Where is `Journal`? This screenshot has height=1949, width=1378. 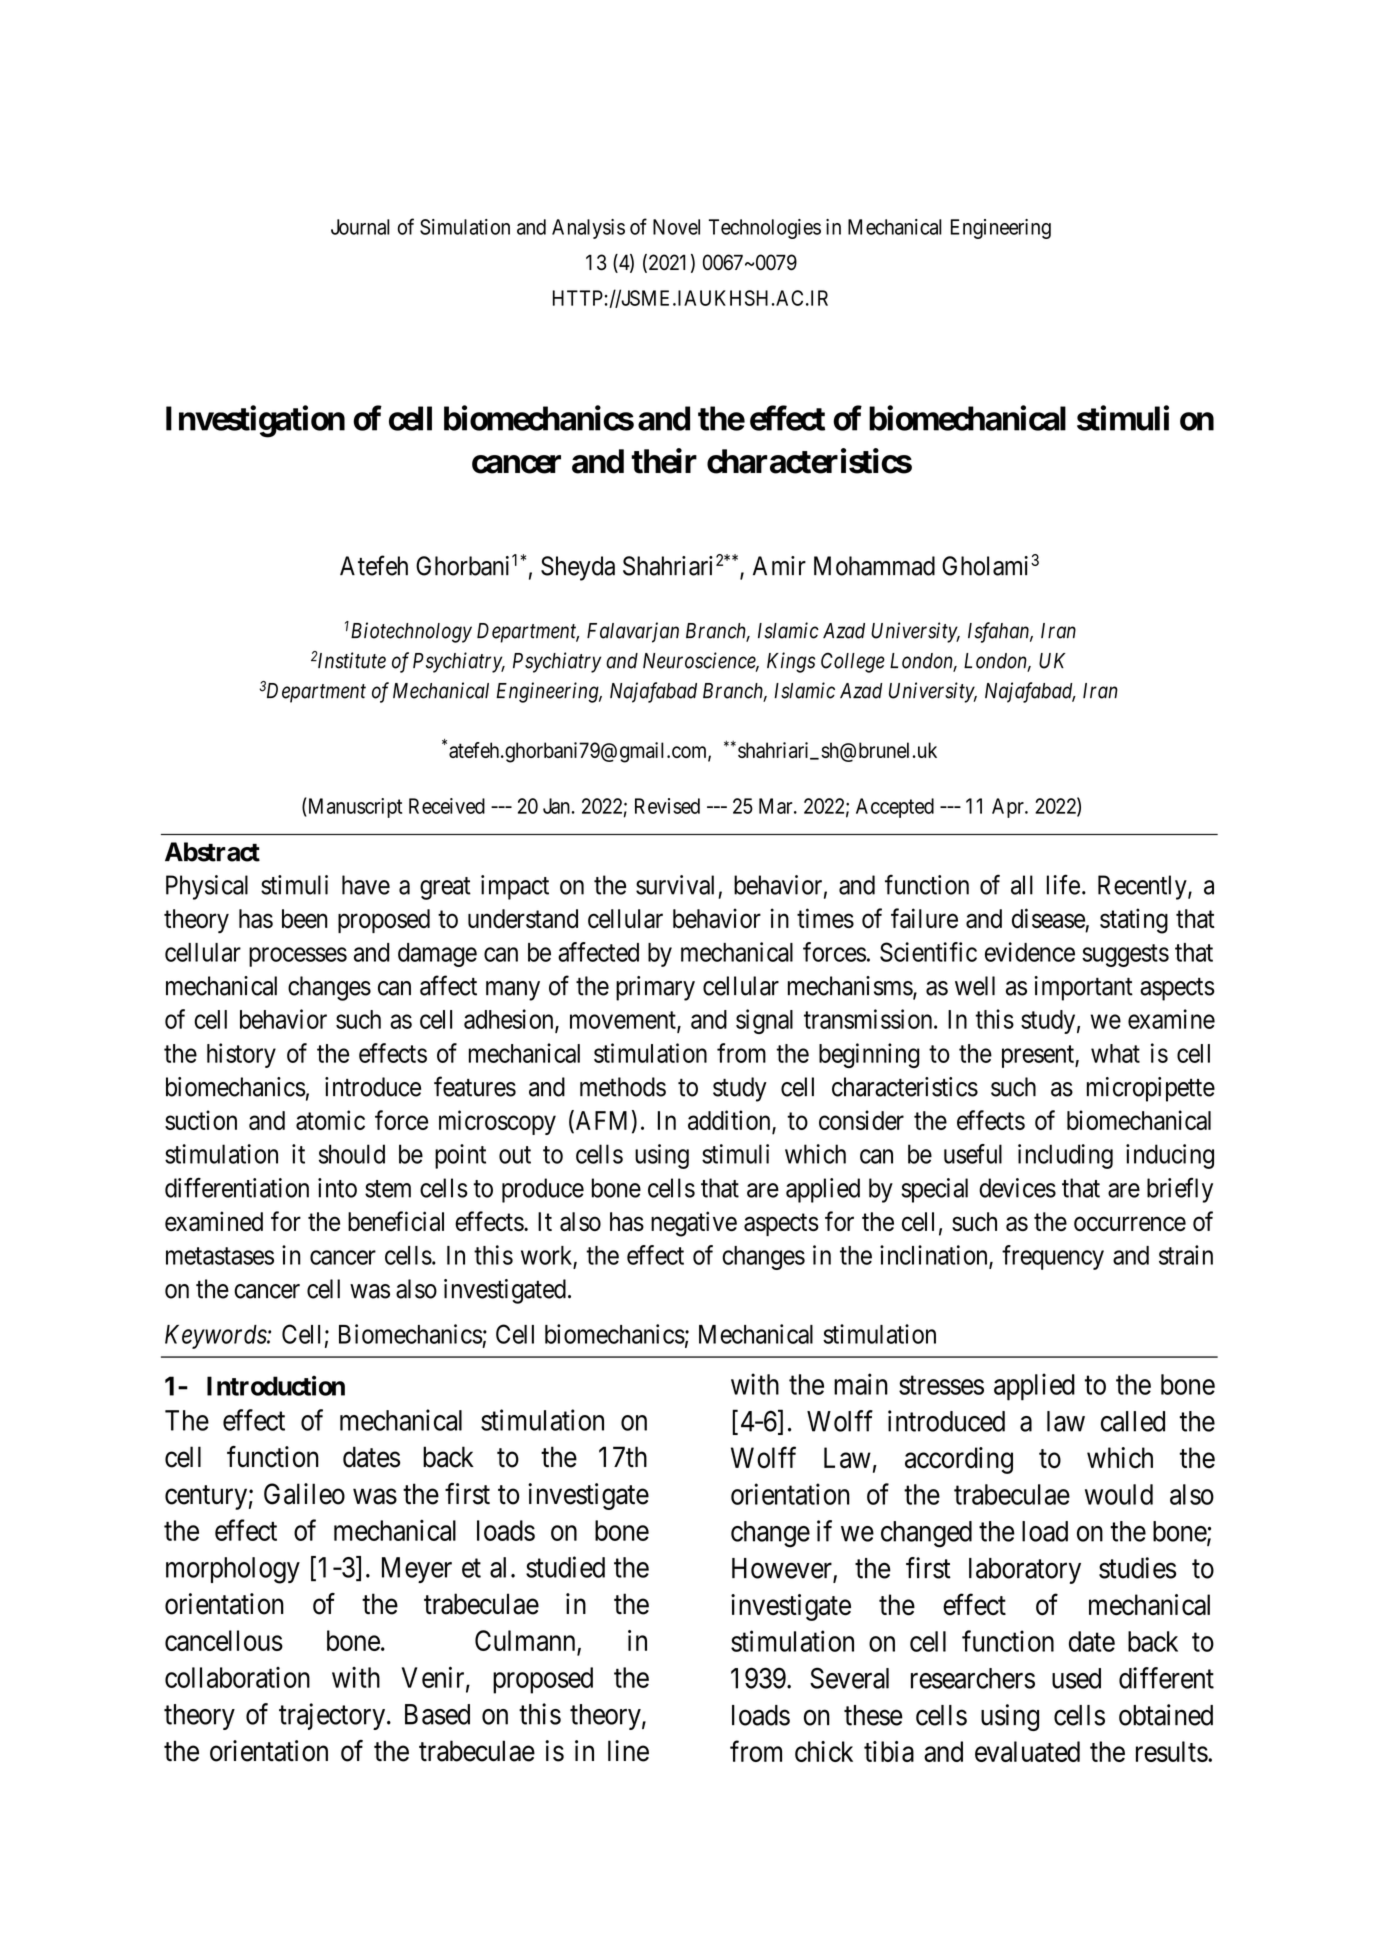
Journal is located at coordinates (360, 227).
